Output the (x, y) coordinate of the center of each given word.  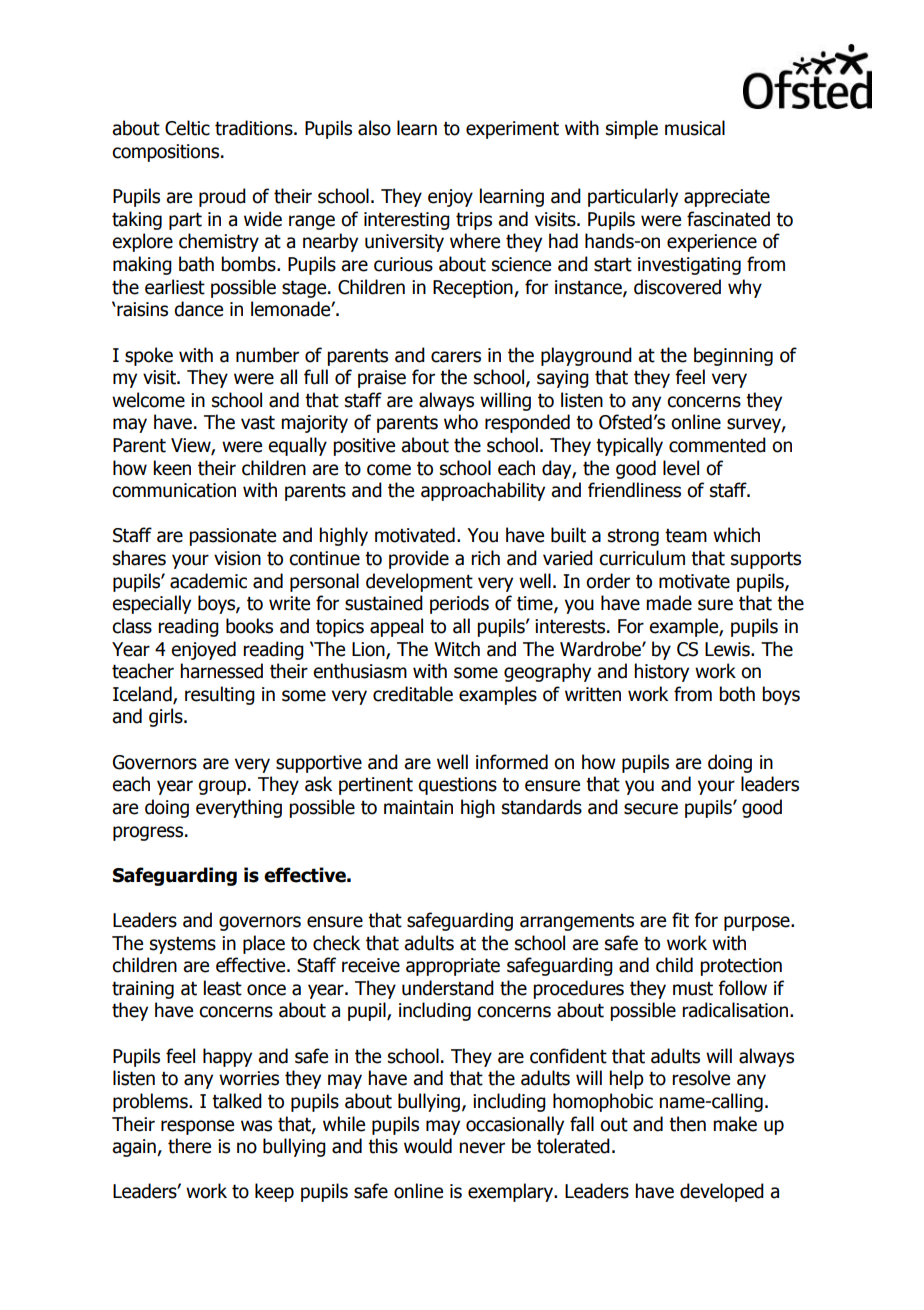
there (189, 1146)
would (428, 1146)
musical (695, 128)
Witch (457, 649)
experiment (512, 130)
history (661, 672)
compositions (167, 153)
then (687, 1124)
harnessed (221, 671)
